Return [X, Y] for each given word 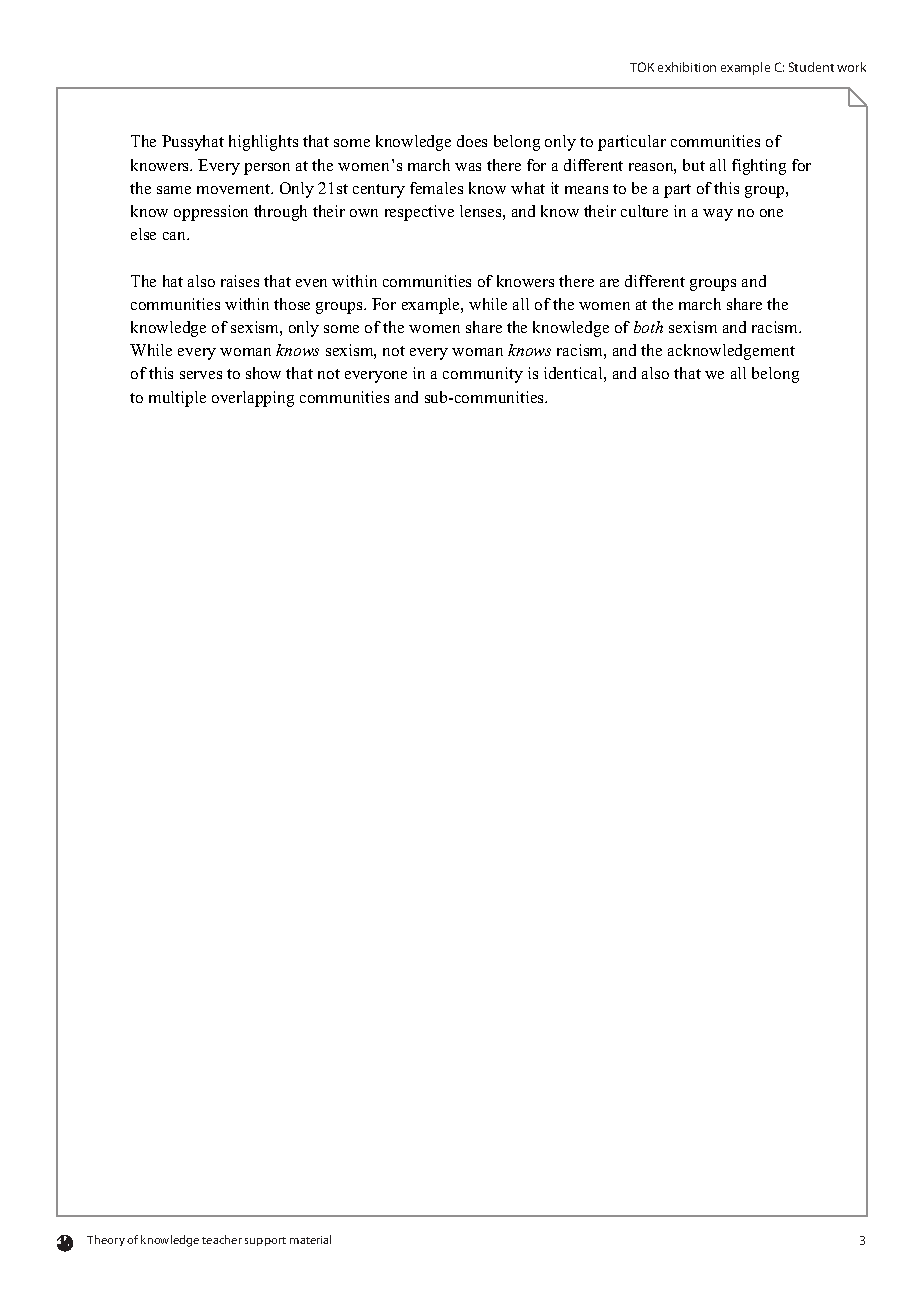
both [648, 327]
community [483, 375]
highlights [263, 143]
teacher [222, 1239]
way [718, 215]
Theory [106, 1240]
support [265, 1241]
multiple [177, 399]
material [310, 1239]
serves [201, 375]
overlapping [253, 399]
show [263, 373]
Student [811, 67]
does [472, 141]
